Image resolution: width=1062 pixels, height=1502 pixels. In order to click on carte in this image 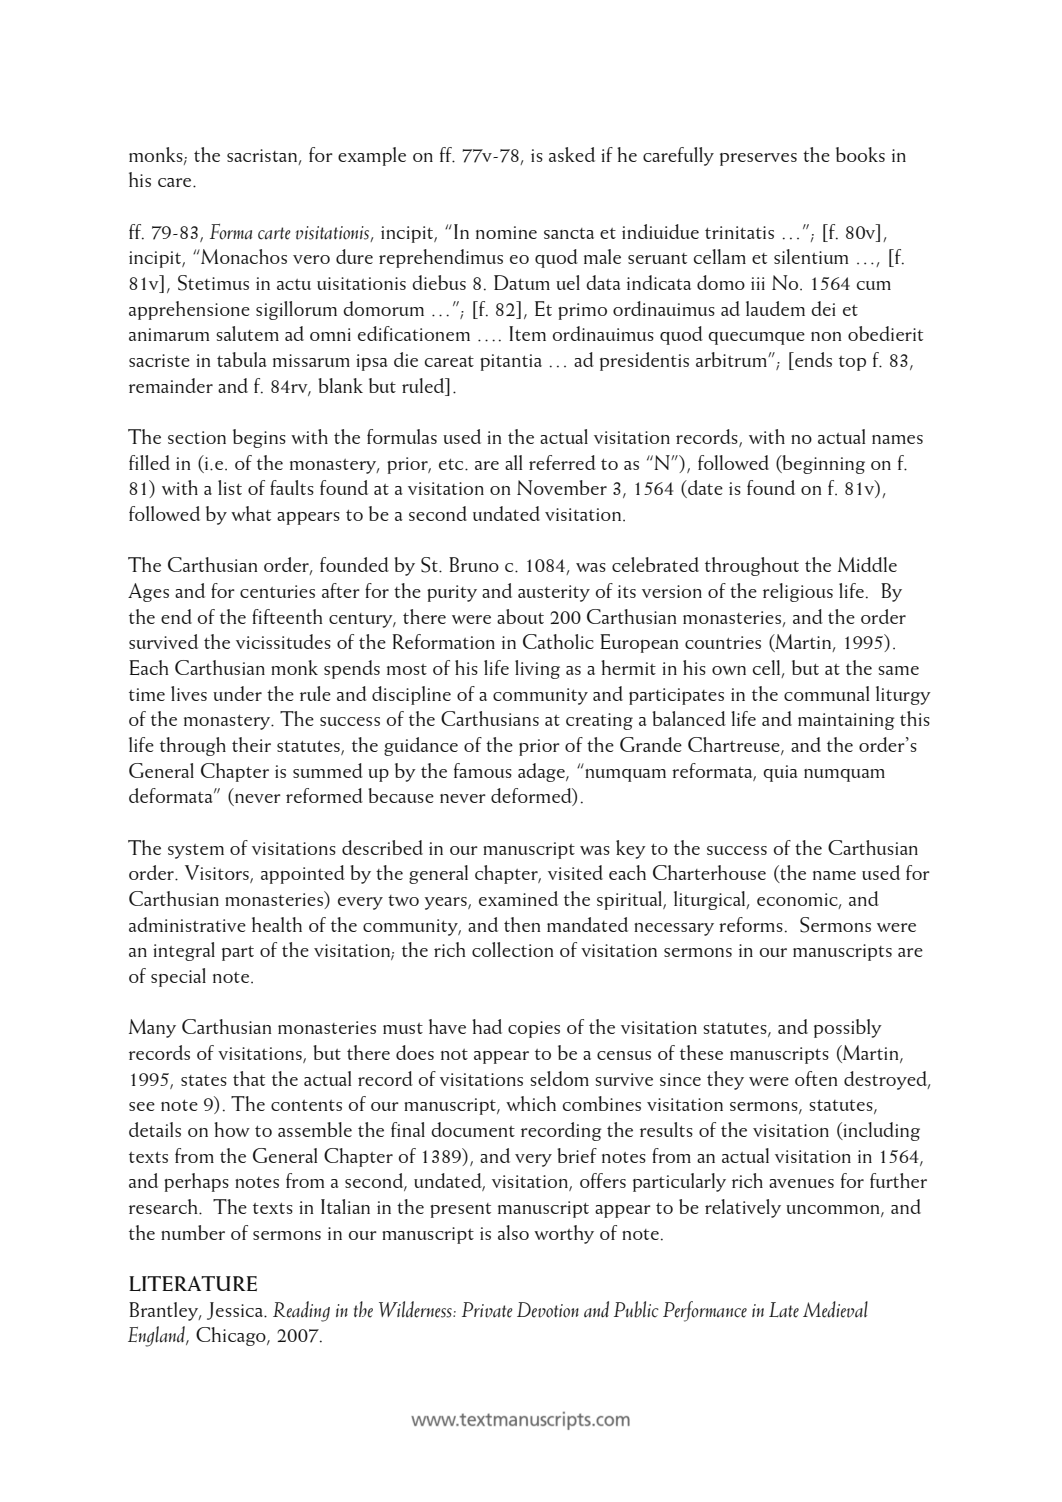, I will do `click(274, 233)`.
